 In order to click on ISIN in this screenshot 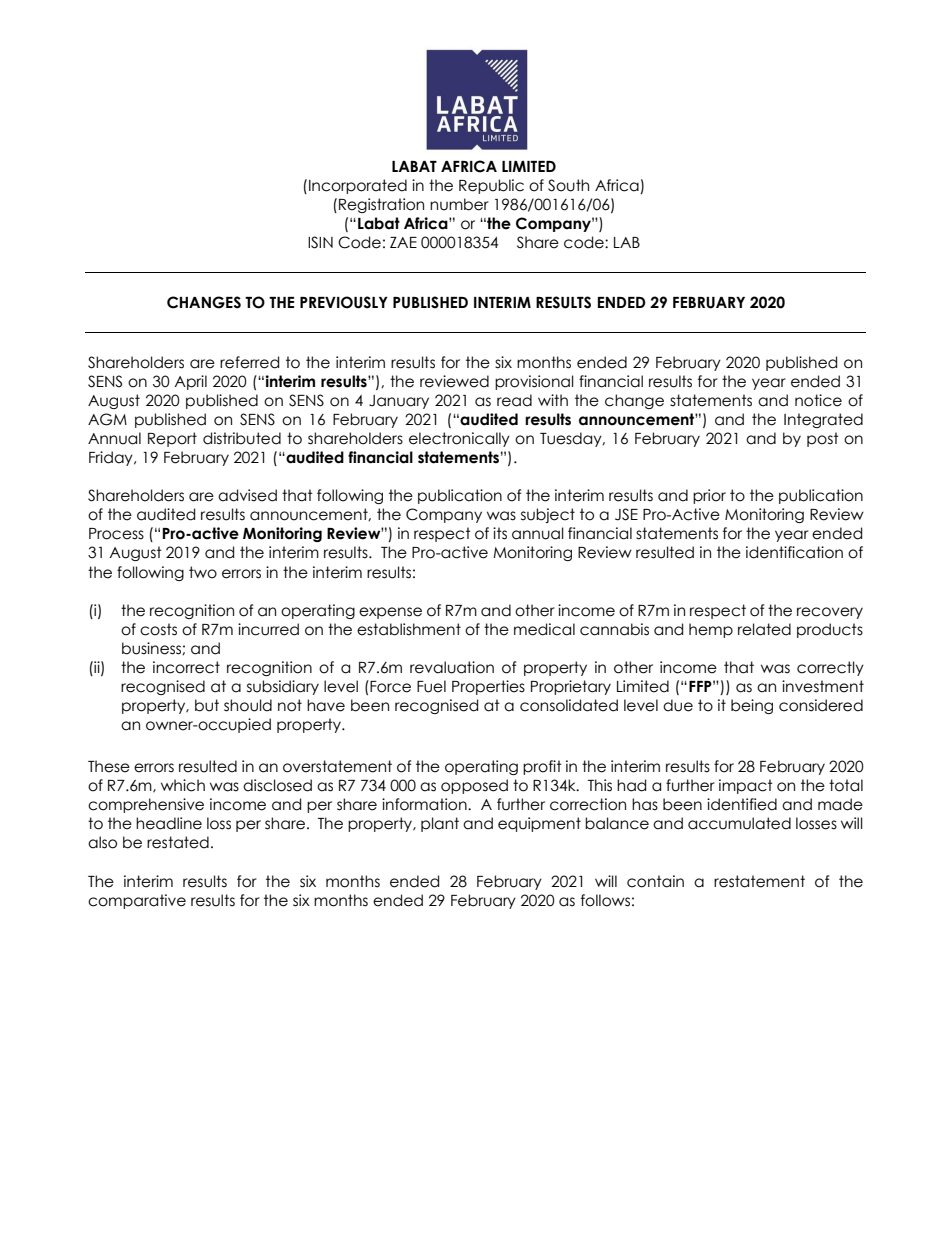, I will do `click(320, 242)`.
